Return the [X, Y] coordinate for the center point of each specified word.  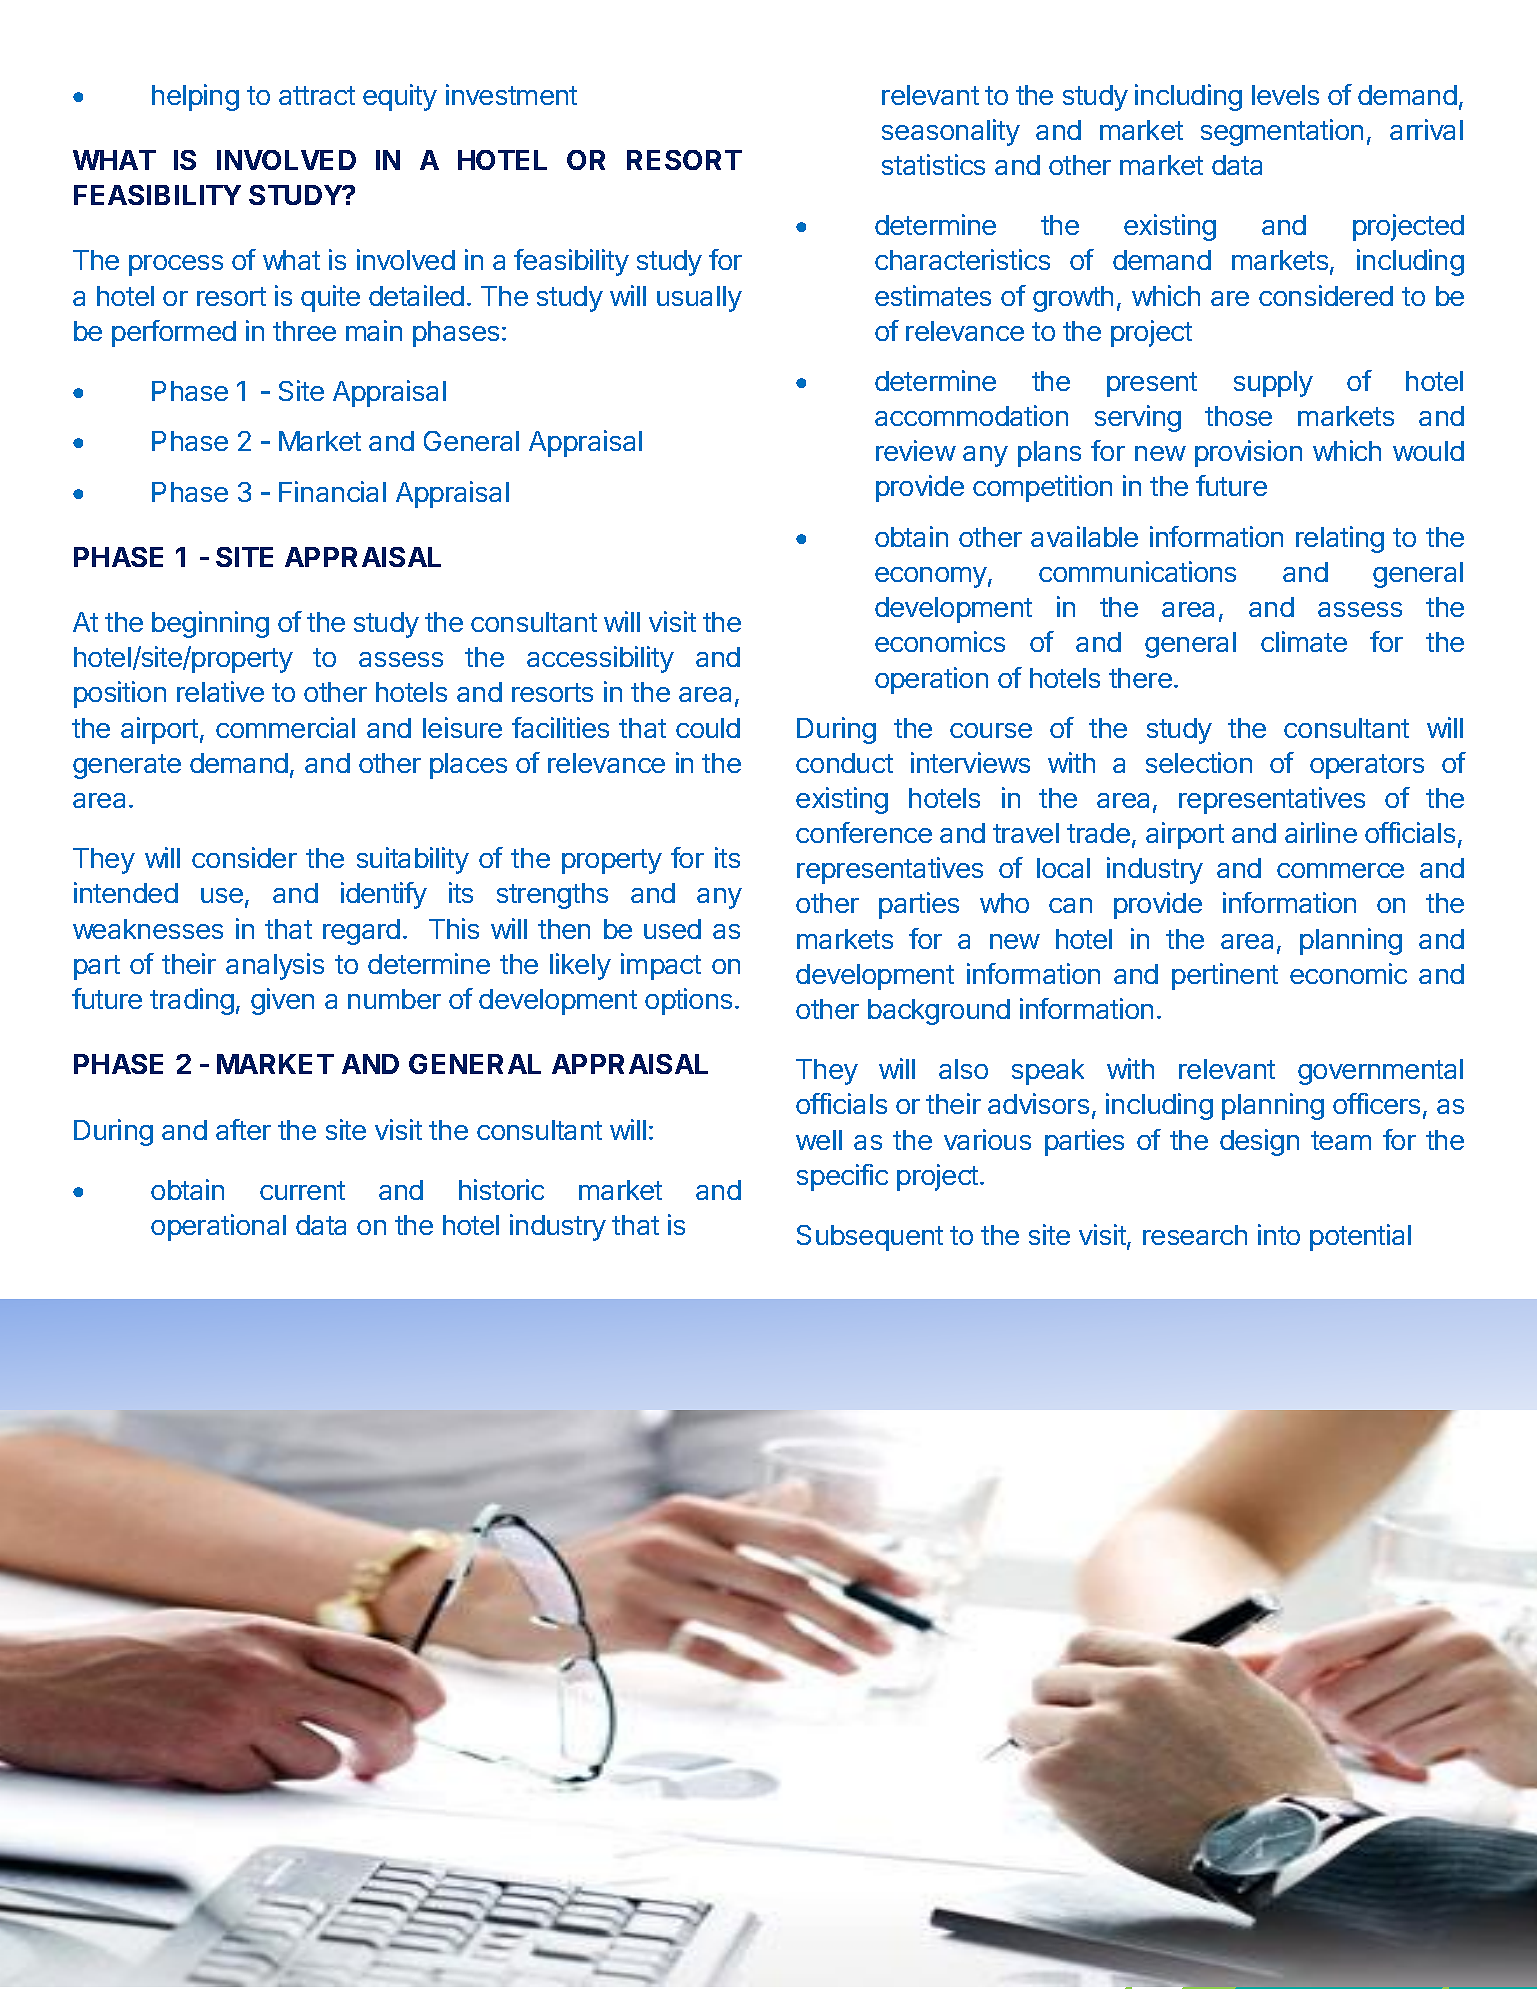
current [302, 1190]
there [1140, 678]
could [708, 728]
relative [220, 691]
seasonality [951, 132]
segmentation [1282, 132]
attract [317, 95]
